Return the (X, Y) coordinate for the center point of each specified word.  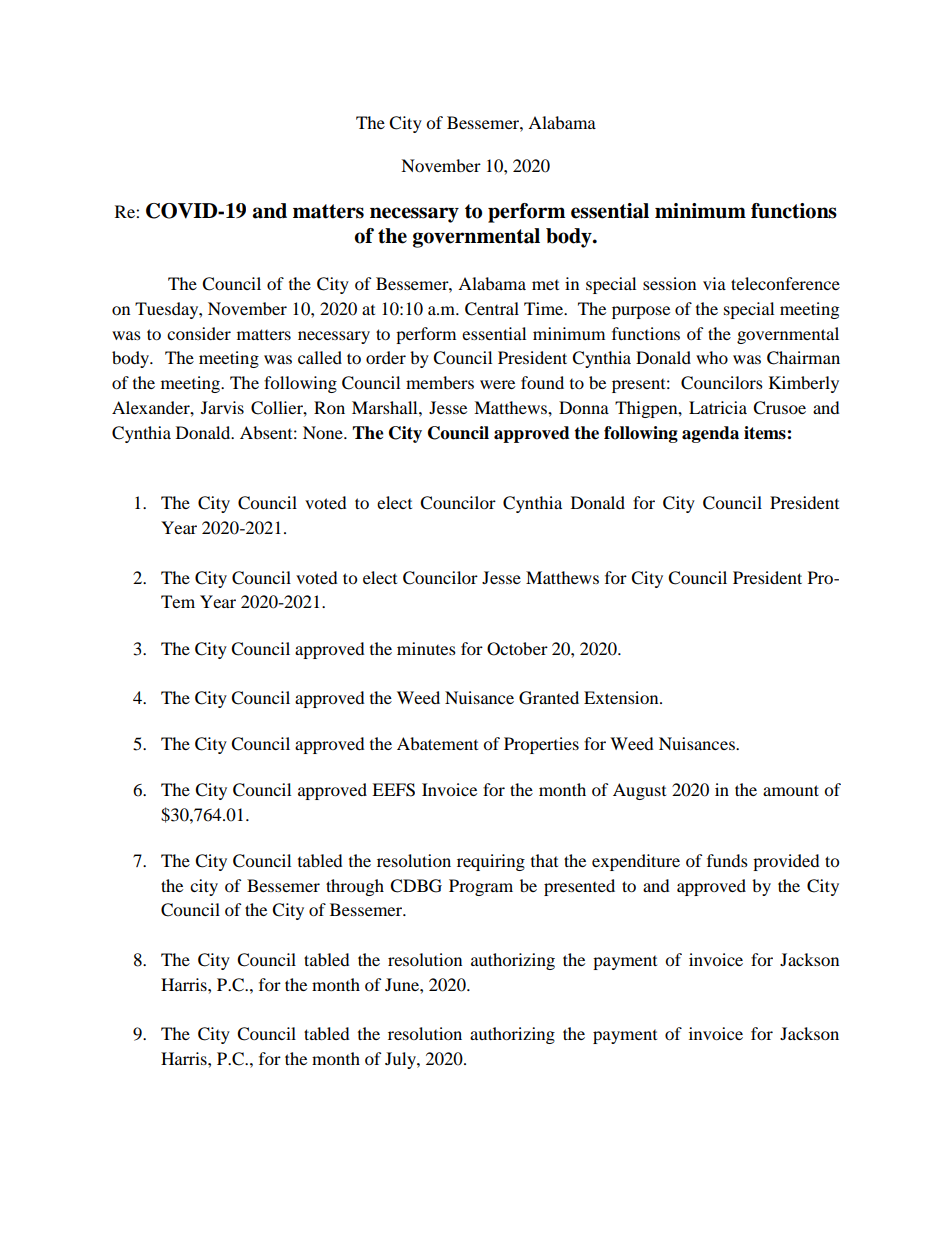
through (355, 887)
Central (492, 309)
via (714, 283)
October (517, 649)
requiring (491, 862)
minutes (426, 648)
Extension (622, 697)
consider (199, 333)
